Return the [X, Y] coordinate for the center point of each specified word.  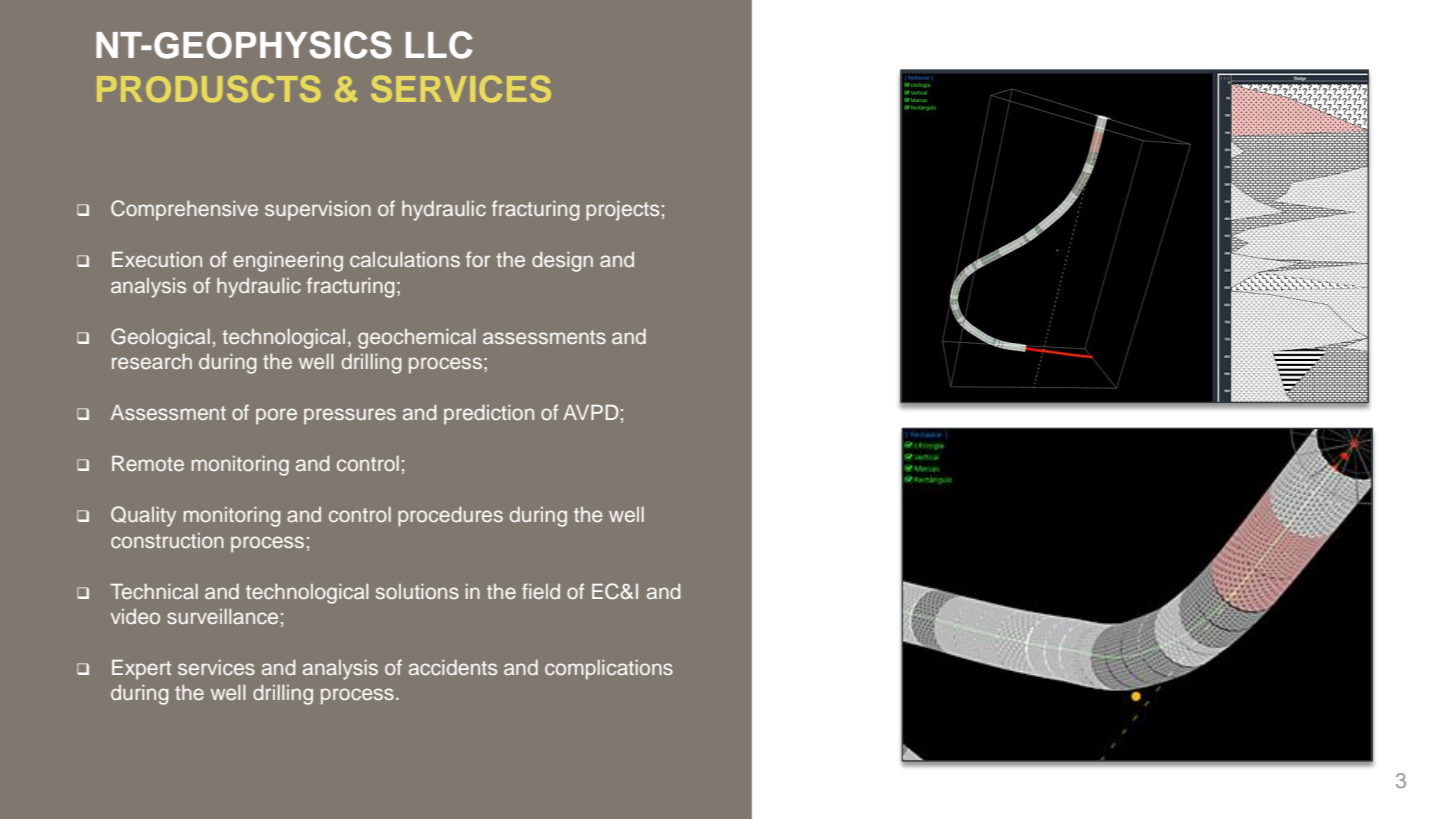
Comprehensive [184, 210]
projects [622, 211]
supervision [318, 211]
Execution [157, 259]
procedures [450, 517]
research [152, 361]
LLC [439, 45]
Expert [141, 670]
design [562, 262]
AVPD [591, 412]
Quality [143, 516]
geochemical [416, 339]
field [541, 591]
